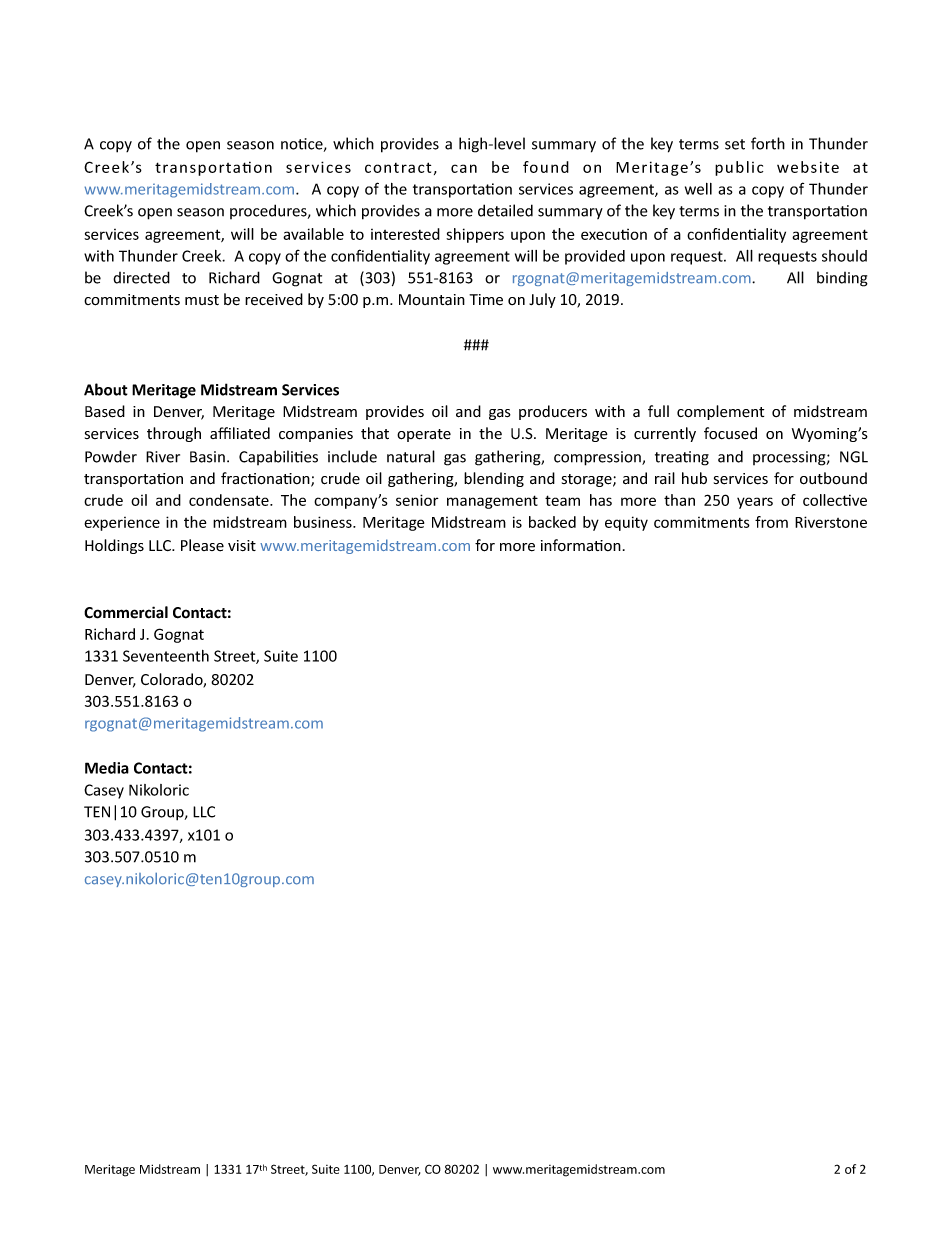 The height and width of the page is (1233, 952). I want to click on blending, so click(494, 479).
